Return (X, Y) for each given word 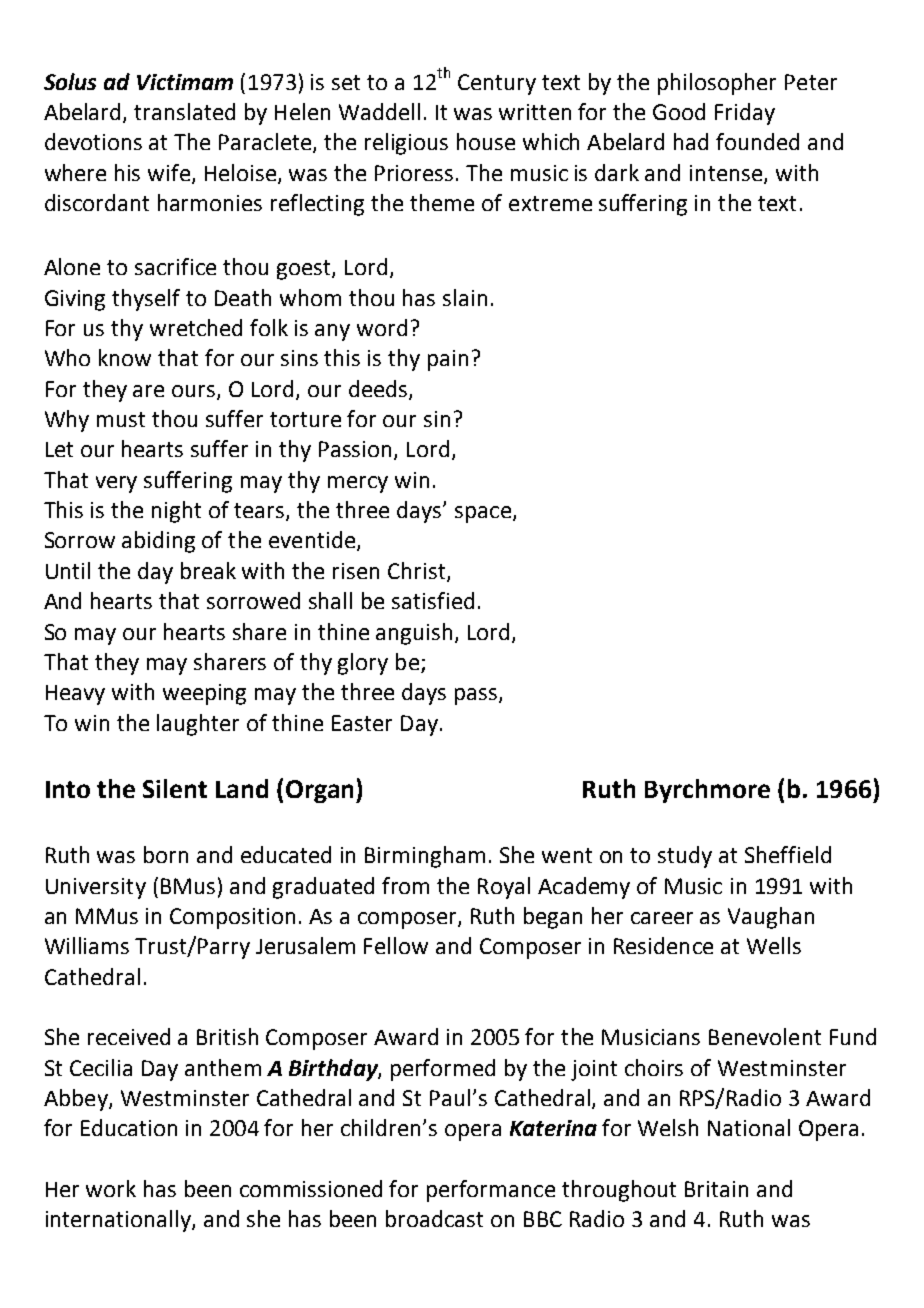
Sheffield (788, 854)
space (483, 514)
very (116, 484)
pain (448, 360)
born (166, 854)
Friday (745, 114)
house (486, 141)
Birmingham (425, 857)
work (111, 1188)
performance (491, 1191)
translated (184, 111)
